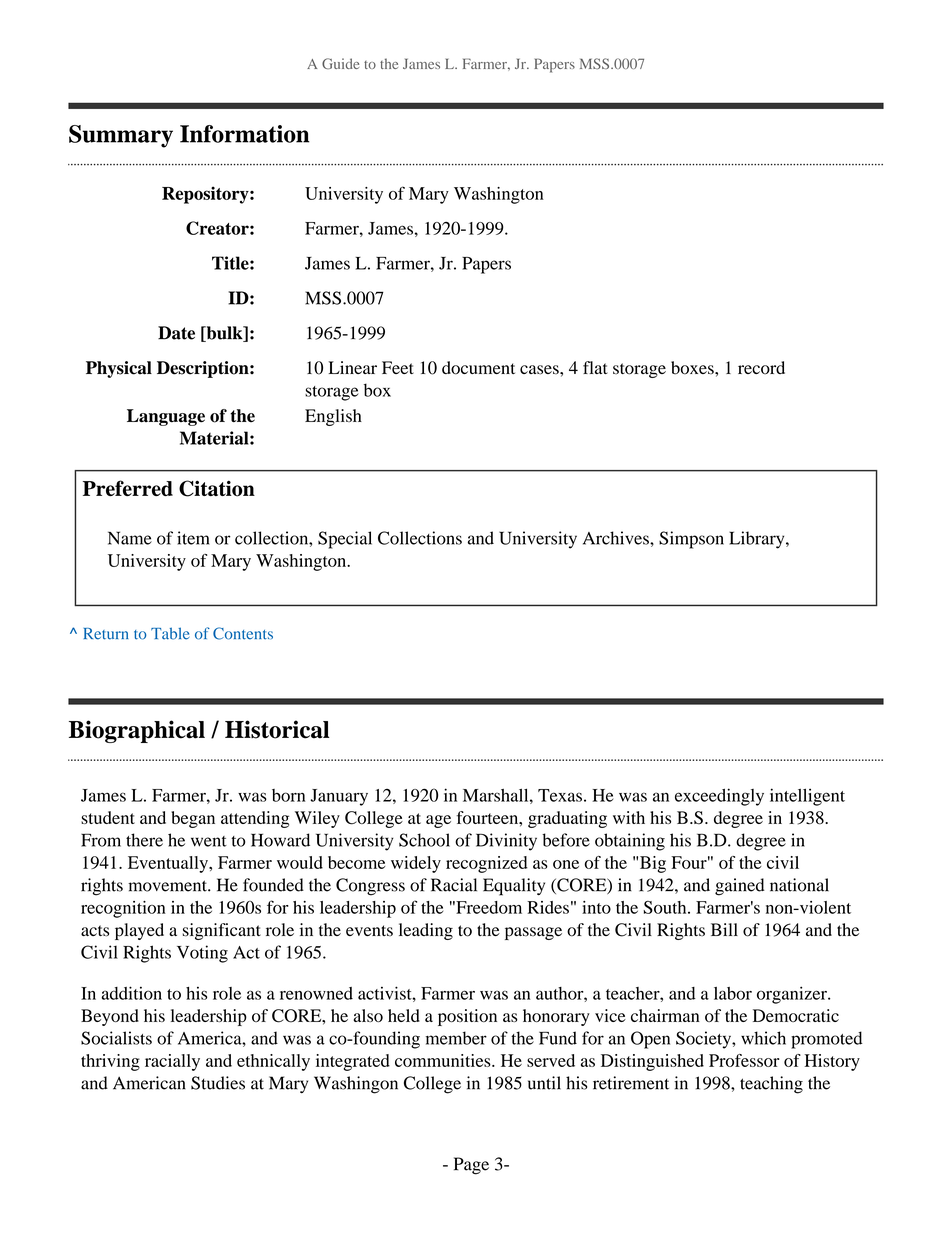 Image resolution: width=952 pixels, height=1233 pixels. Describe the element at coordinates (218, 1083) in the page. I see `Studies` at that location.
